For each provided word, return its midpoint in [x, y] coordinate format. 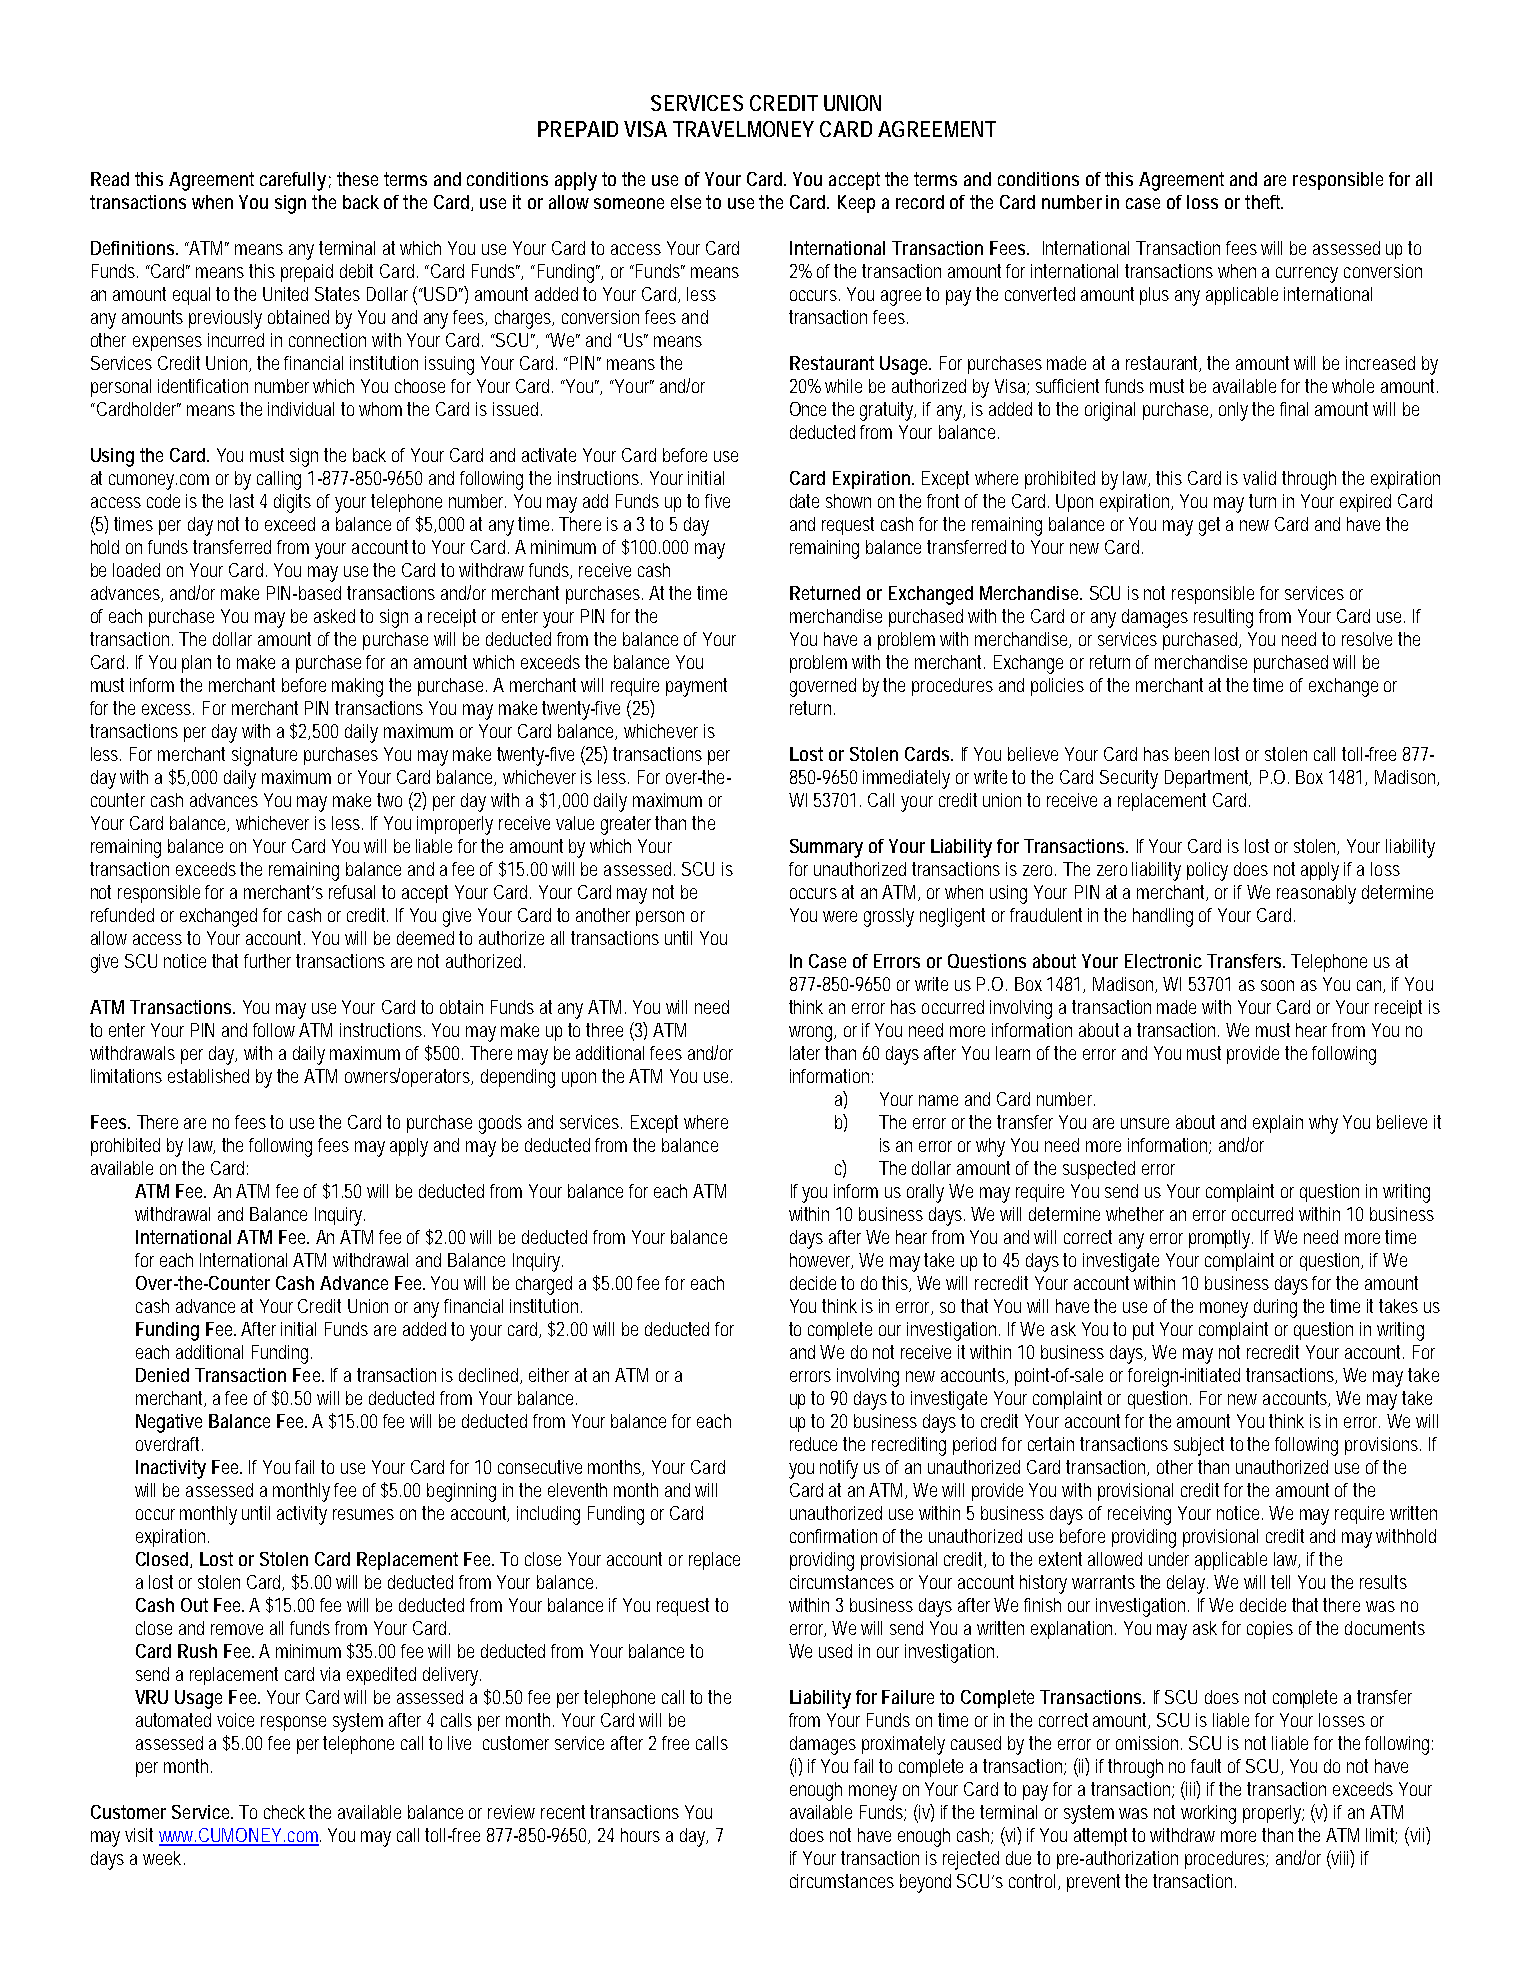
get [1209, 526]
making [357, 687]
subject [1199, 1446]
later [805, 1053]
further [267, 961]
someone [629, 203]
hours [640, 1835]
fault [1206, 1766]
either [549, 1375]
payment [696, 687]
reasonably [1316, 894]
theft [1262, 202]
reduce [813, 1444]
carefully [293, 181]
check [284, 1812]
